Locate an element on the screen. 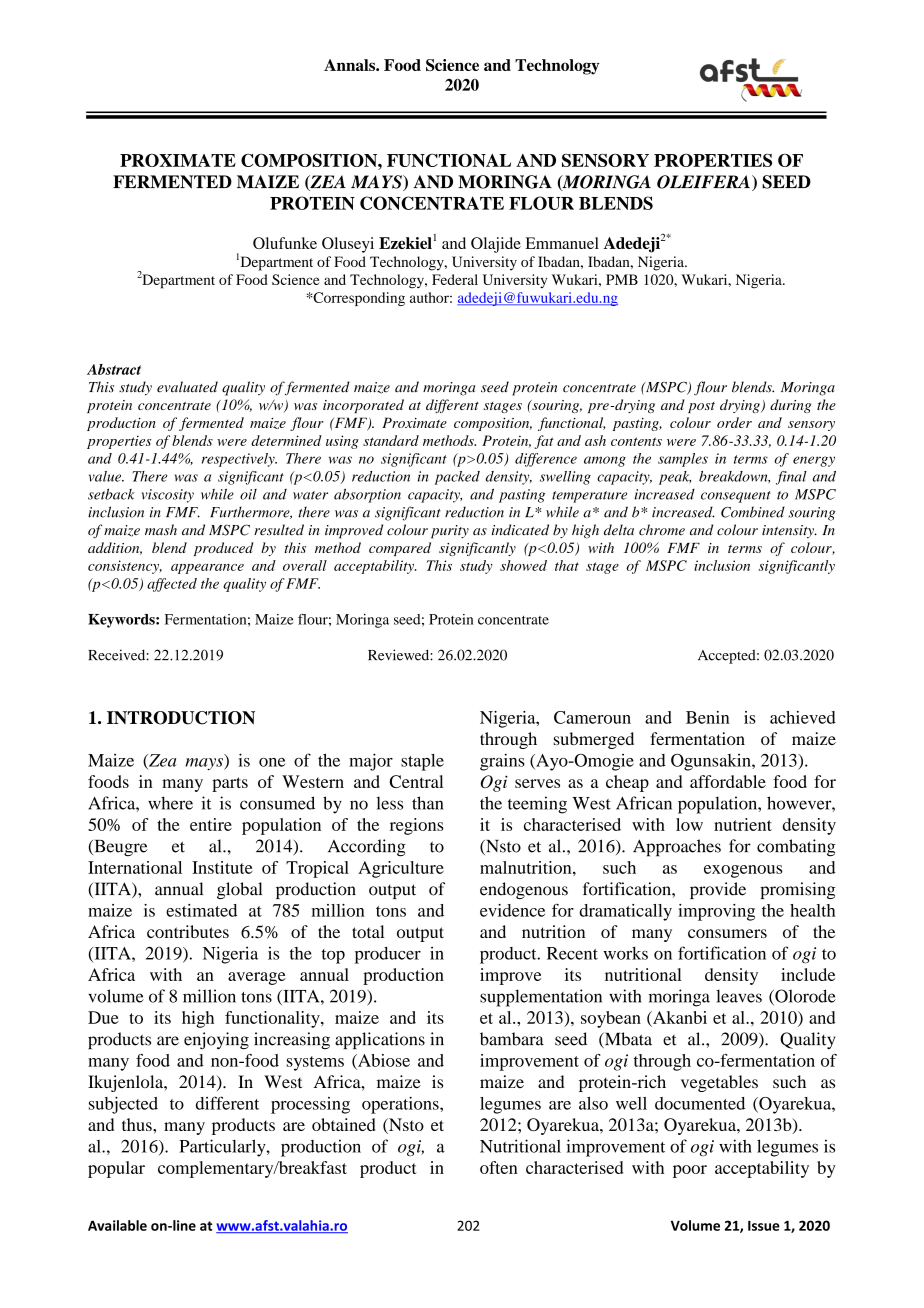  Benin is located at coordinates (707, 717).
